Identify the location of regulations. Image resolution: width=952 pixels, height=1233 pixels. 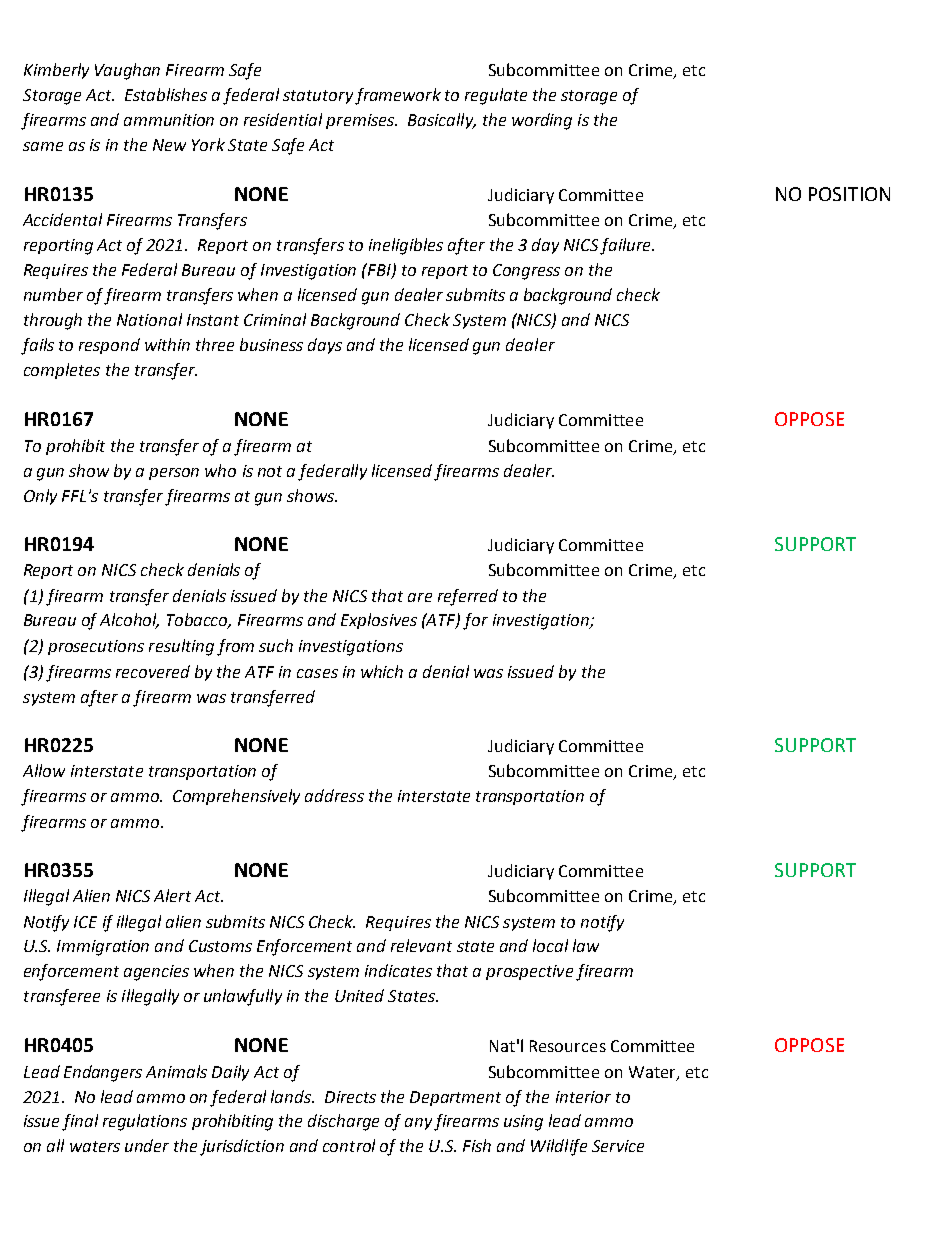
(145, 1122).
